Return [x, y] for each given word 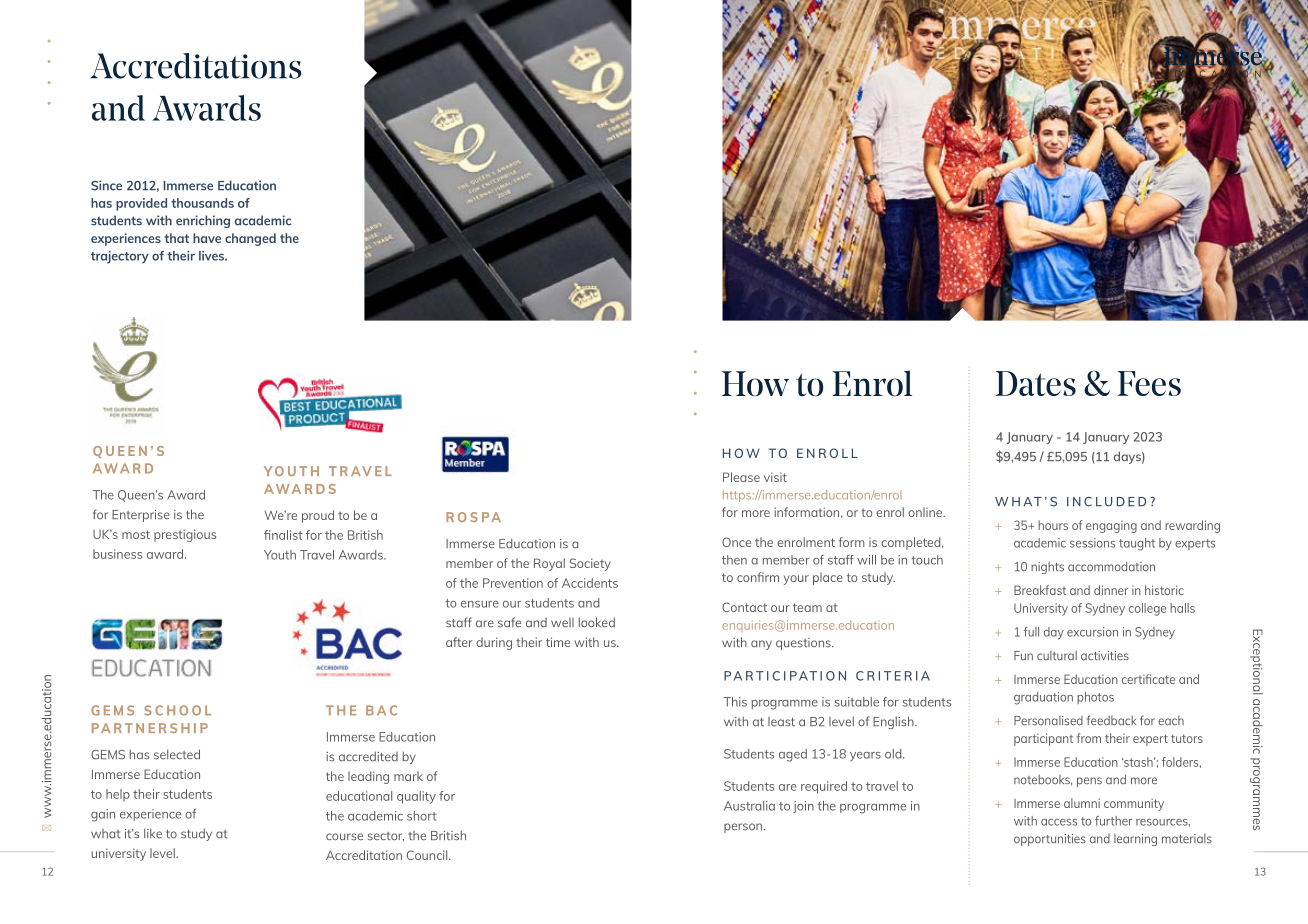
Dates [1036, 383]
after [459, 642]
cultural [1057, 656]
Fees [1149, 383]
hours [1053, 525]
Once [736, 542]
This [735, 702]
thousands [202, 203]
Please [741, 477]
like [153, 833]
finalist [283, 535]
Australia [749, 806]
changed [250, 239]
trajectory [120, 257]
